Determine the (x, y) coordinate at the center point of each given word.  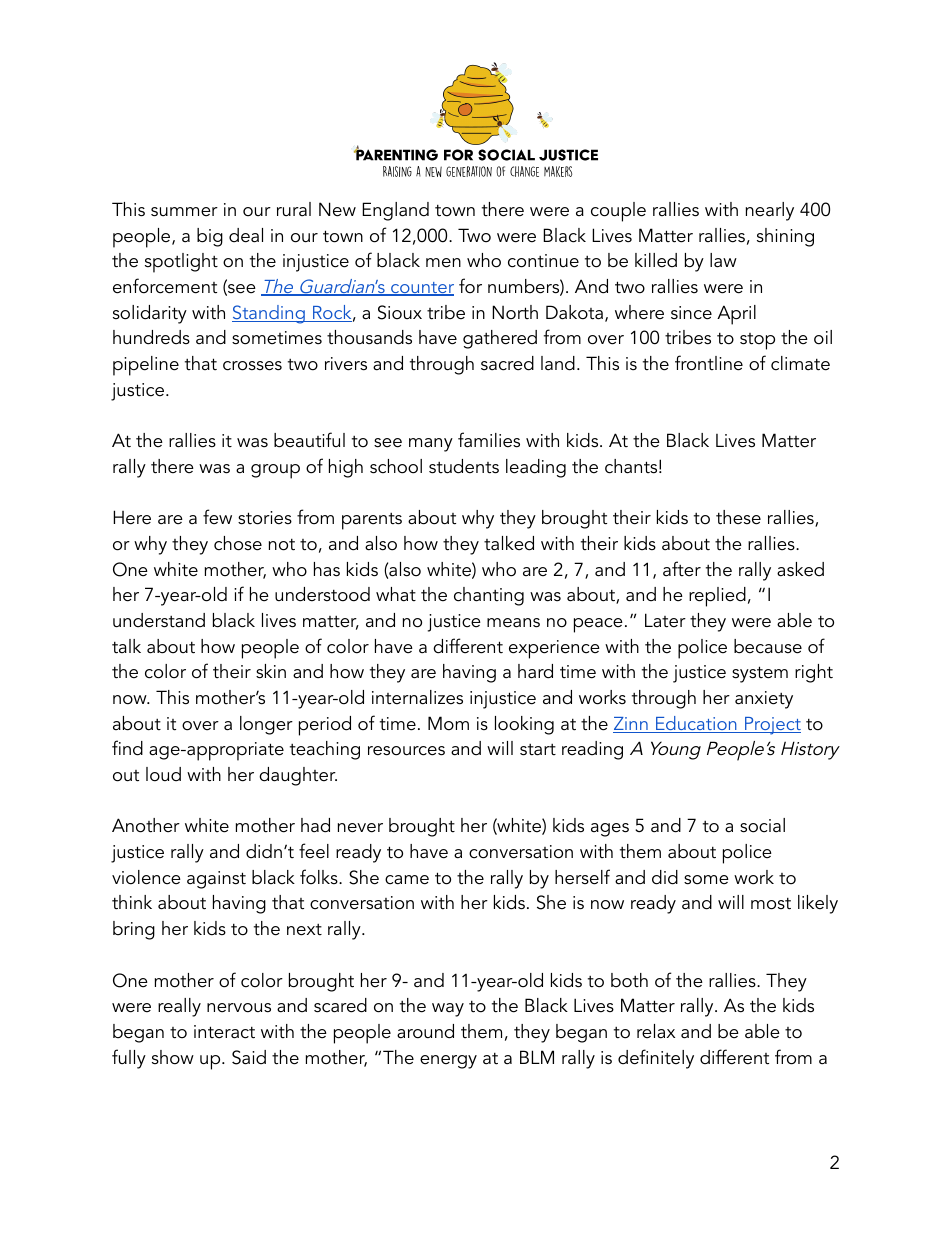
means (513, 623)
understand (159, 620)
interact (224, 1032)
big (210, 237)
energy (448, 1062)
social (762, 825)
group (275, 471)
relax (656, 1031)
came (407, 880)
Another (146, 825)
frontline (709, 363)
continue (543, 261)
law (723, 260)
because (768, 646)
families (489, 440)
